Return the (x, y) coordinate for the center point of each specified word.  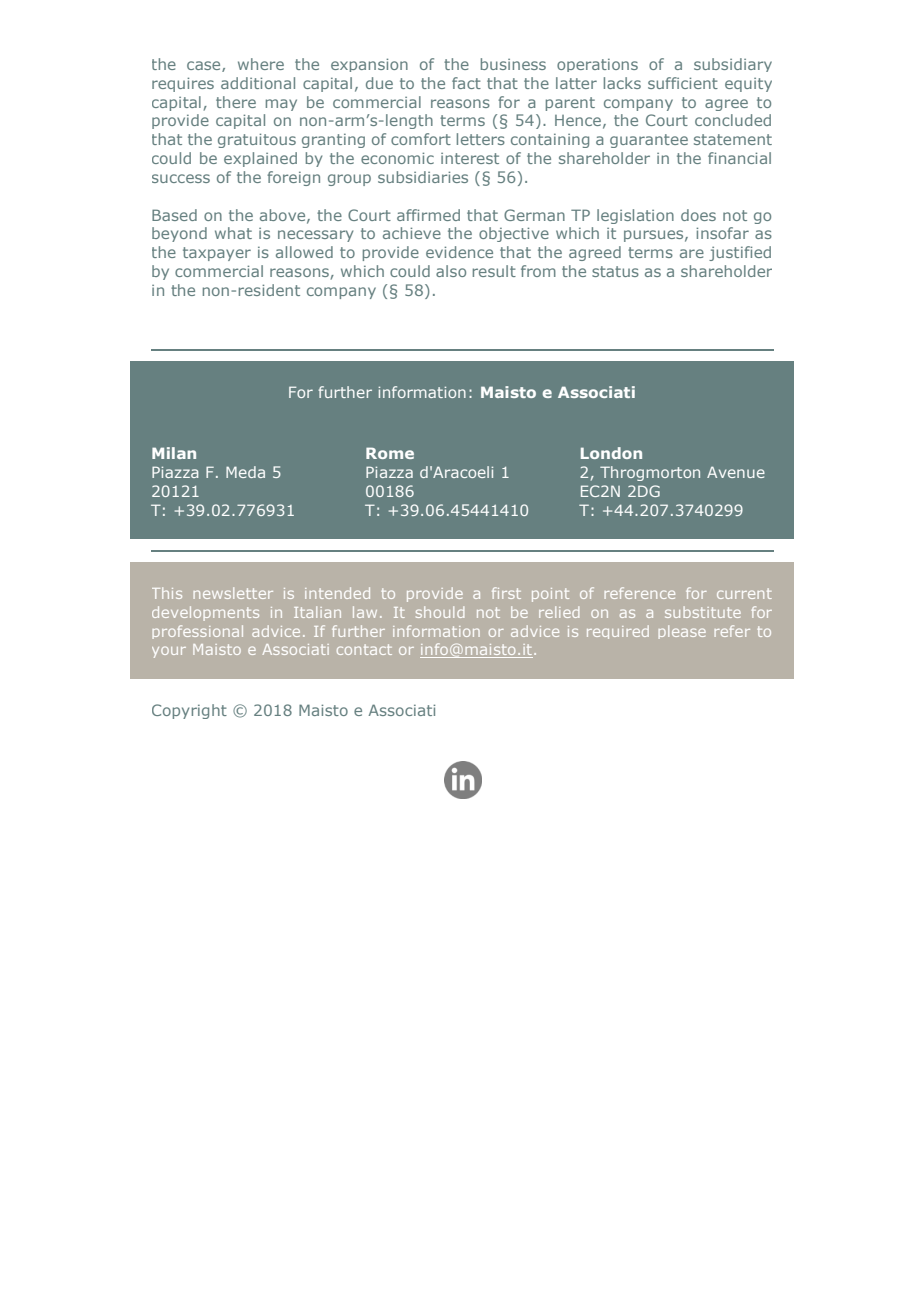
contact (364, 649)
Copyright (189, 711)
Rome (390, 453)
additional (258, 83)
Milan (174, 453)
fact (466, 83)
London (611, 453)
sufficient (683, 83)
